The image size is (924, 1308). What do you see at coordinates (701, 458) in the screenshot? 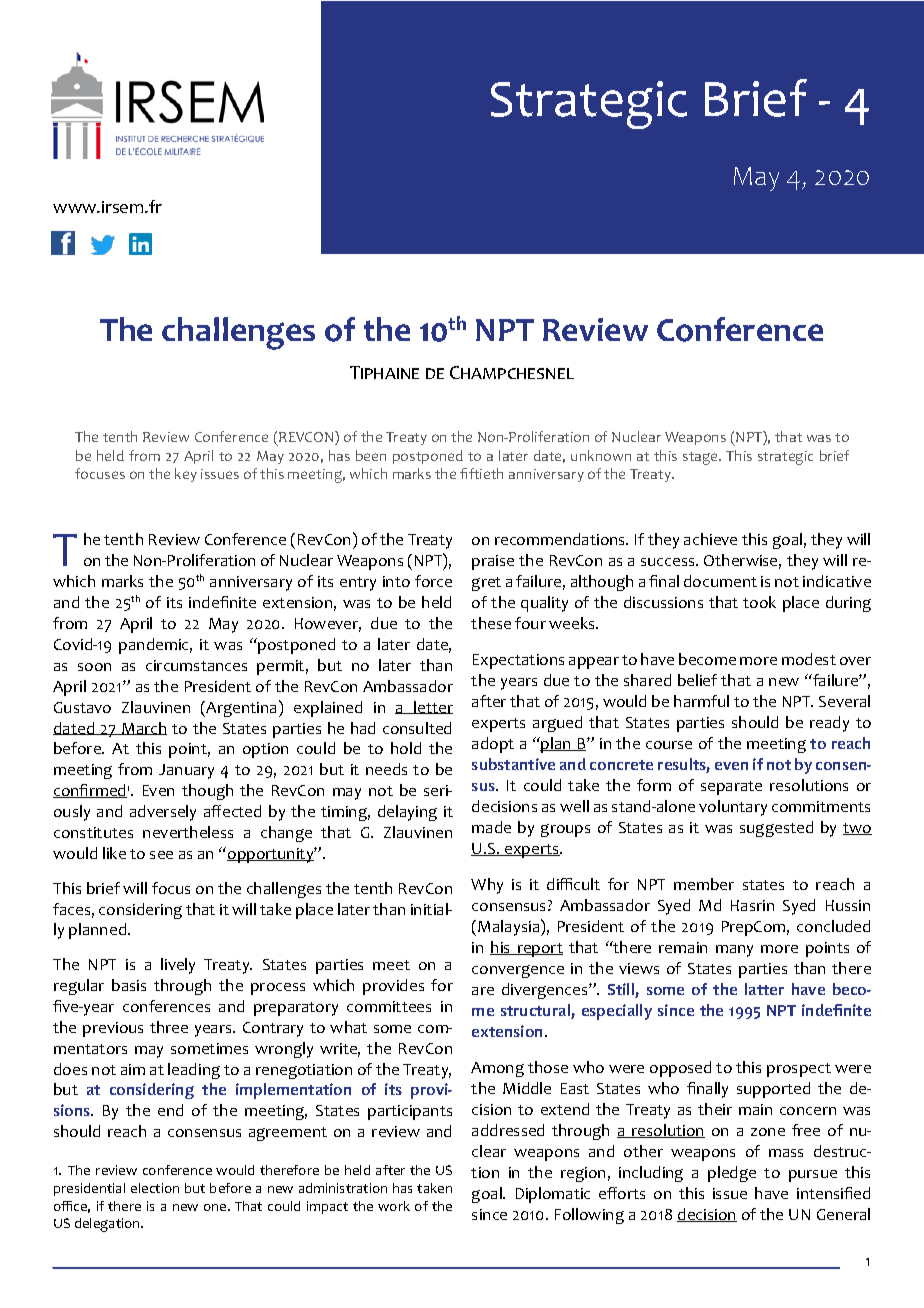
I see `stage` at bounding box center [701, 458].
